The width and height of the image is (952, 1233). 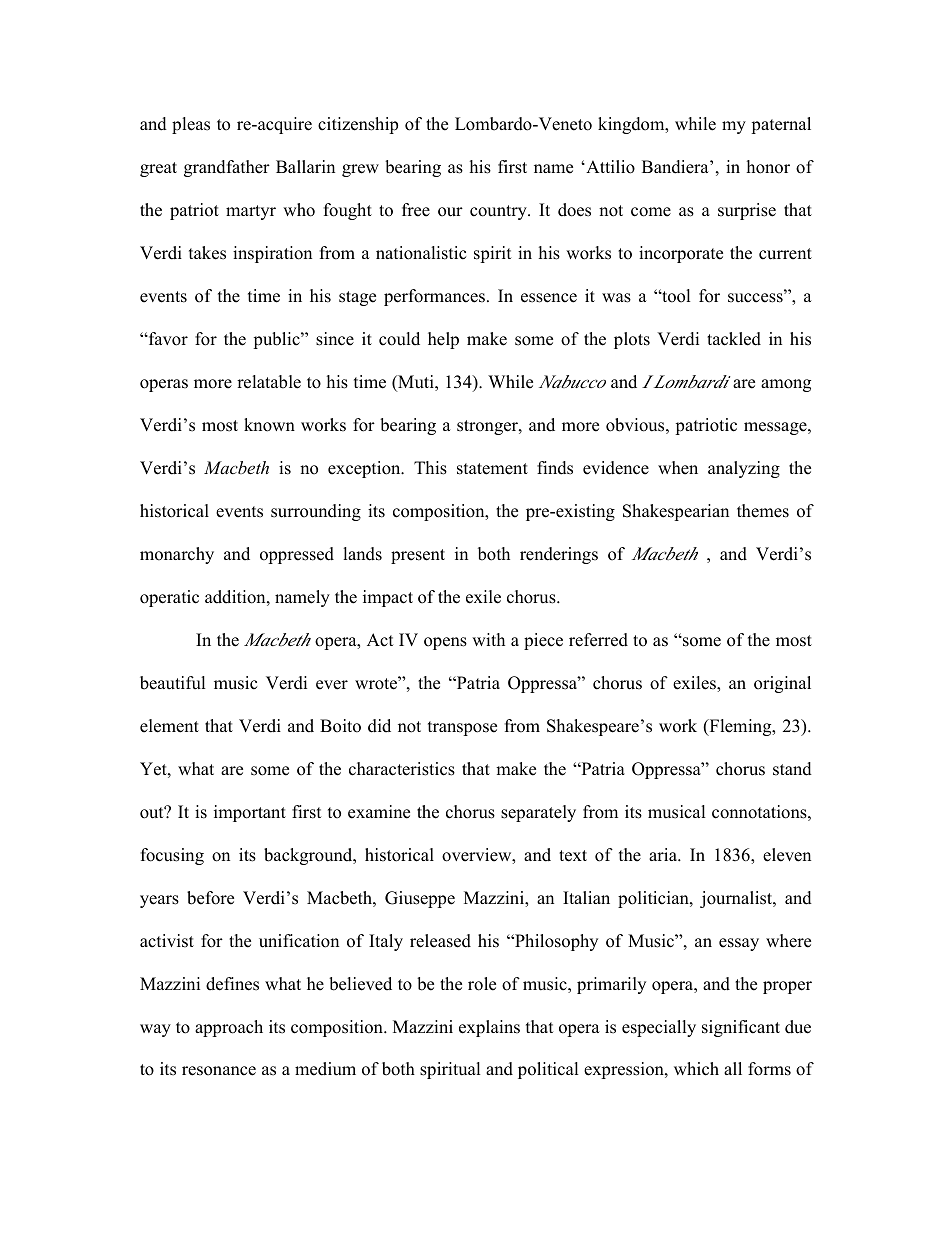 What do you see at coordinates (489, 1028) in the image?
I see `explains` at bounding box center [489, 1028].
